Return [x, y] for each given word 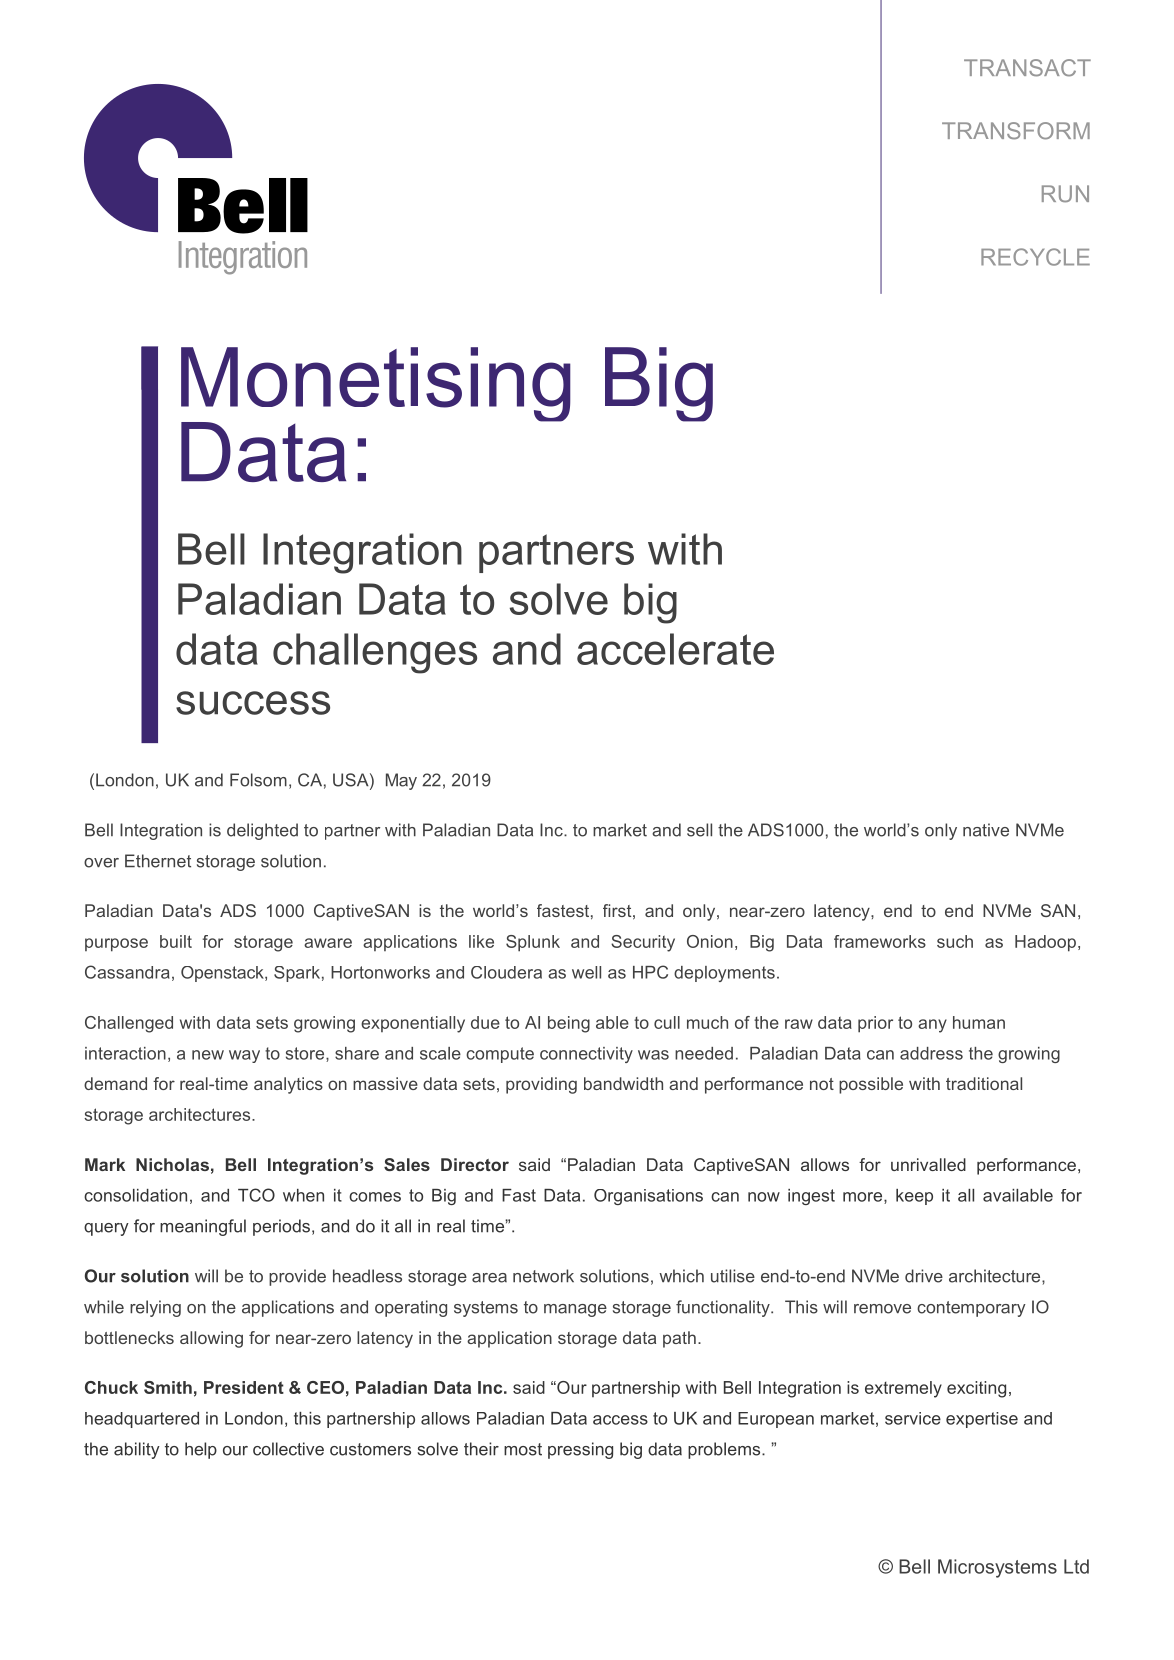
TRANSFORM [1016, 131]
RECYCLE [1035, 257]
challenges [375, 653]
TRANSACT [1027, 68]
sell [699, 830]
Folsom [258, 780]
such [955, 941]
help [201, 1450]
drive [924, 1276]
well [586, 972]
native [986, 830]
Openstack [223, 974]
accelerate [675, 649]
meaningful [203, 1227]
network [543, 1276]
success [253, 703]
